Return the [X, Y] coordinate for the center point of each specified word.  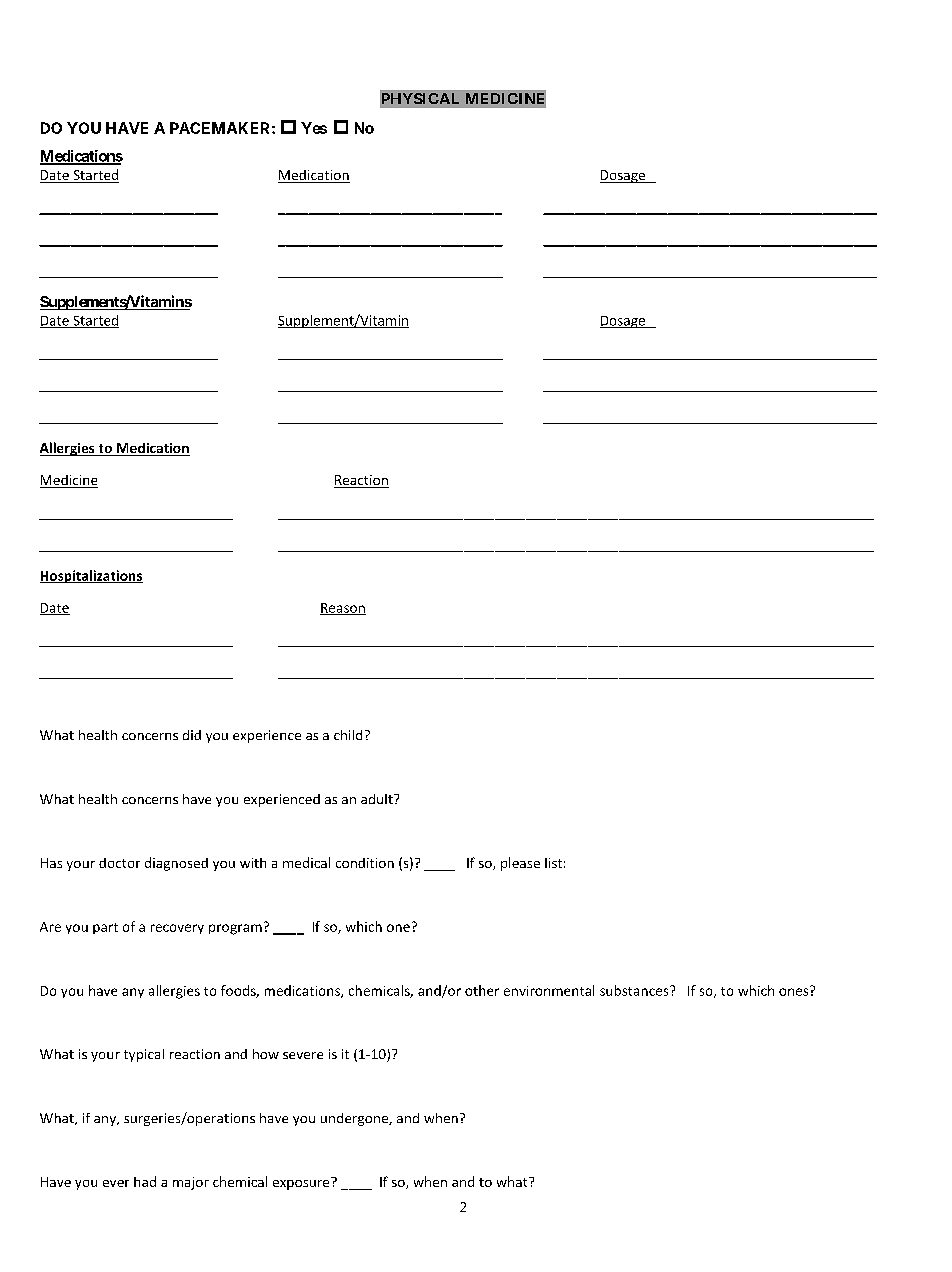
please [520, 864]
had [145, 1181]
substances [635, 990]
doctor [119, 863]
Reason [343, 609]
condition [365, 863]
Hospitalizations [91, 576]
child [348, 735]
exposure [302, 1183]
